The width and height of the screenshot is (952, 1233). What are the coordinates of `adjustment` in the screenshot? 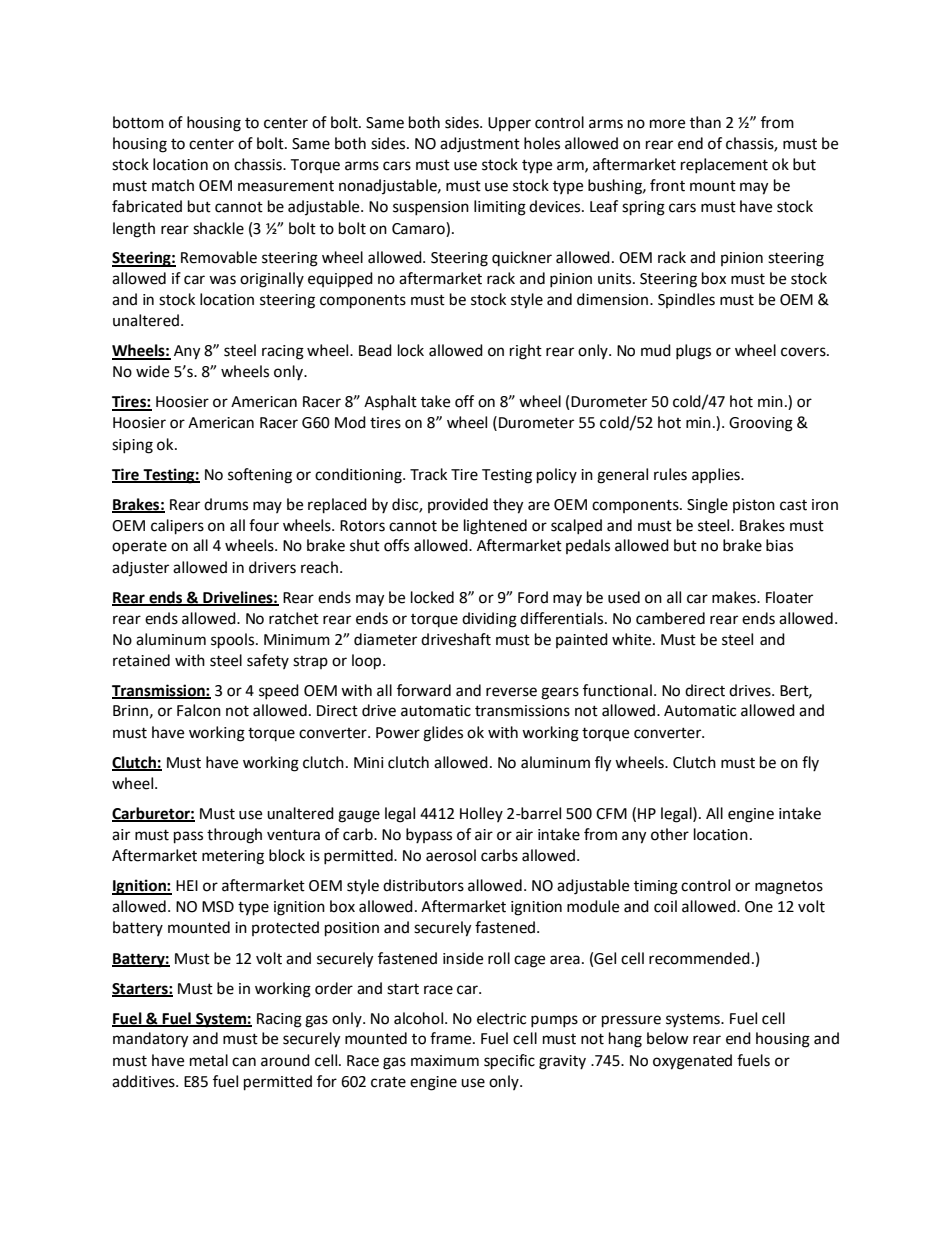 It's located at (480, 145).
